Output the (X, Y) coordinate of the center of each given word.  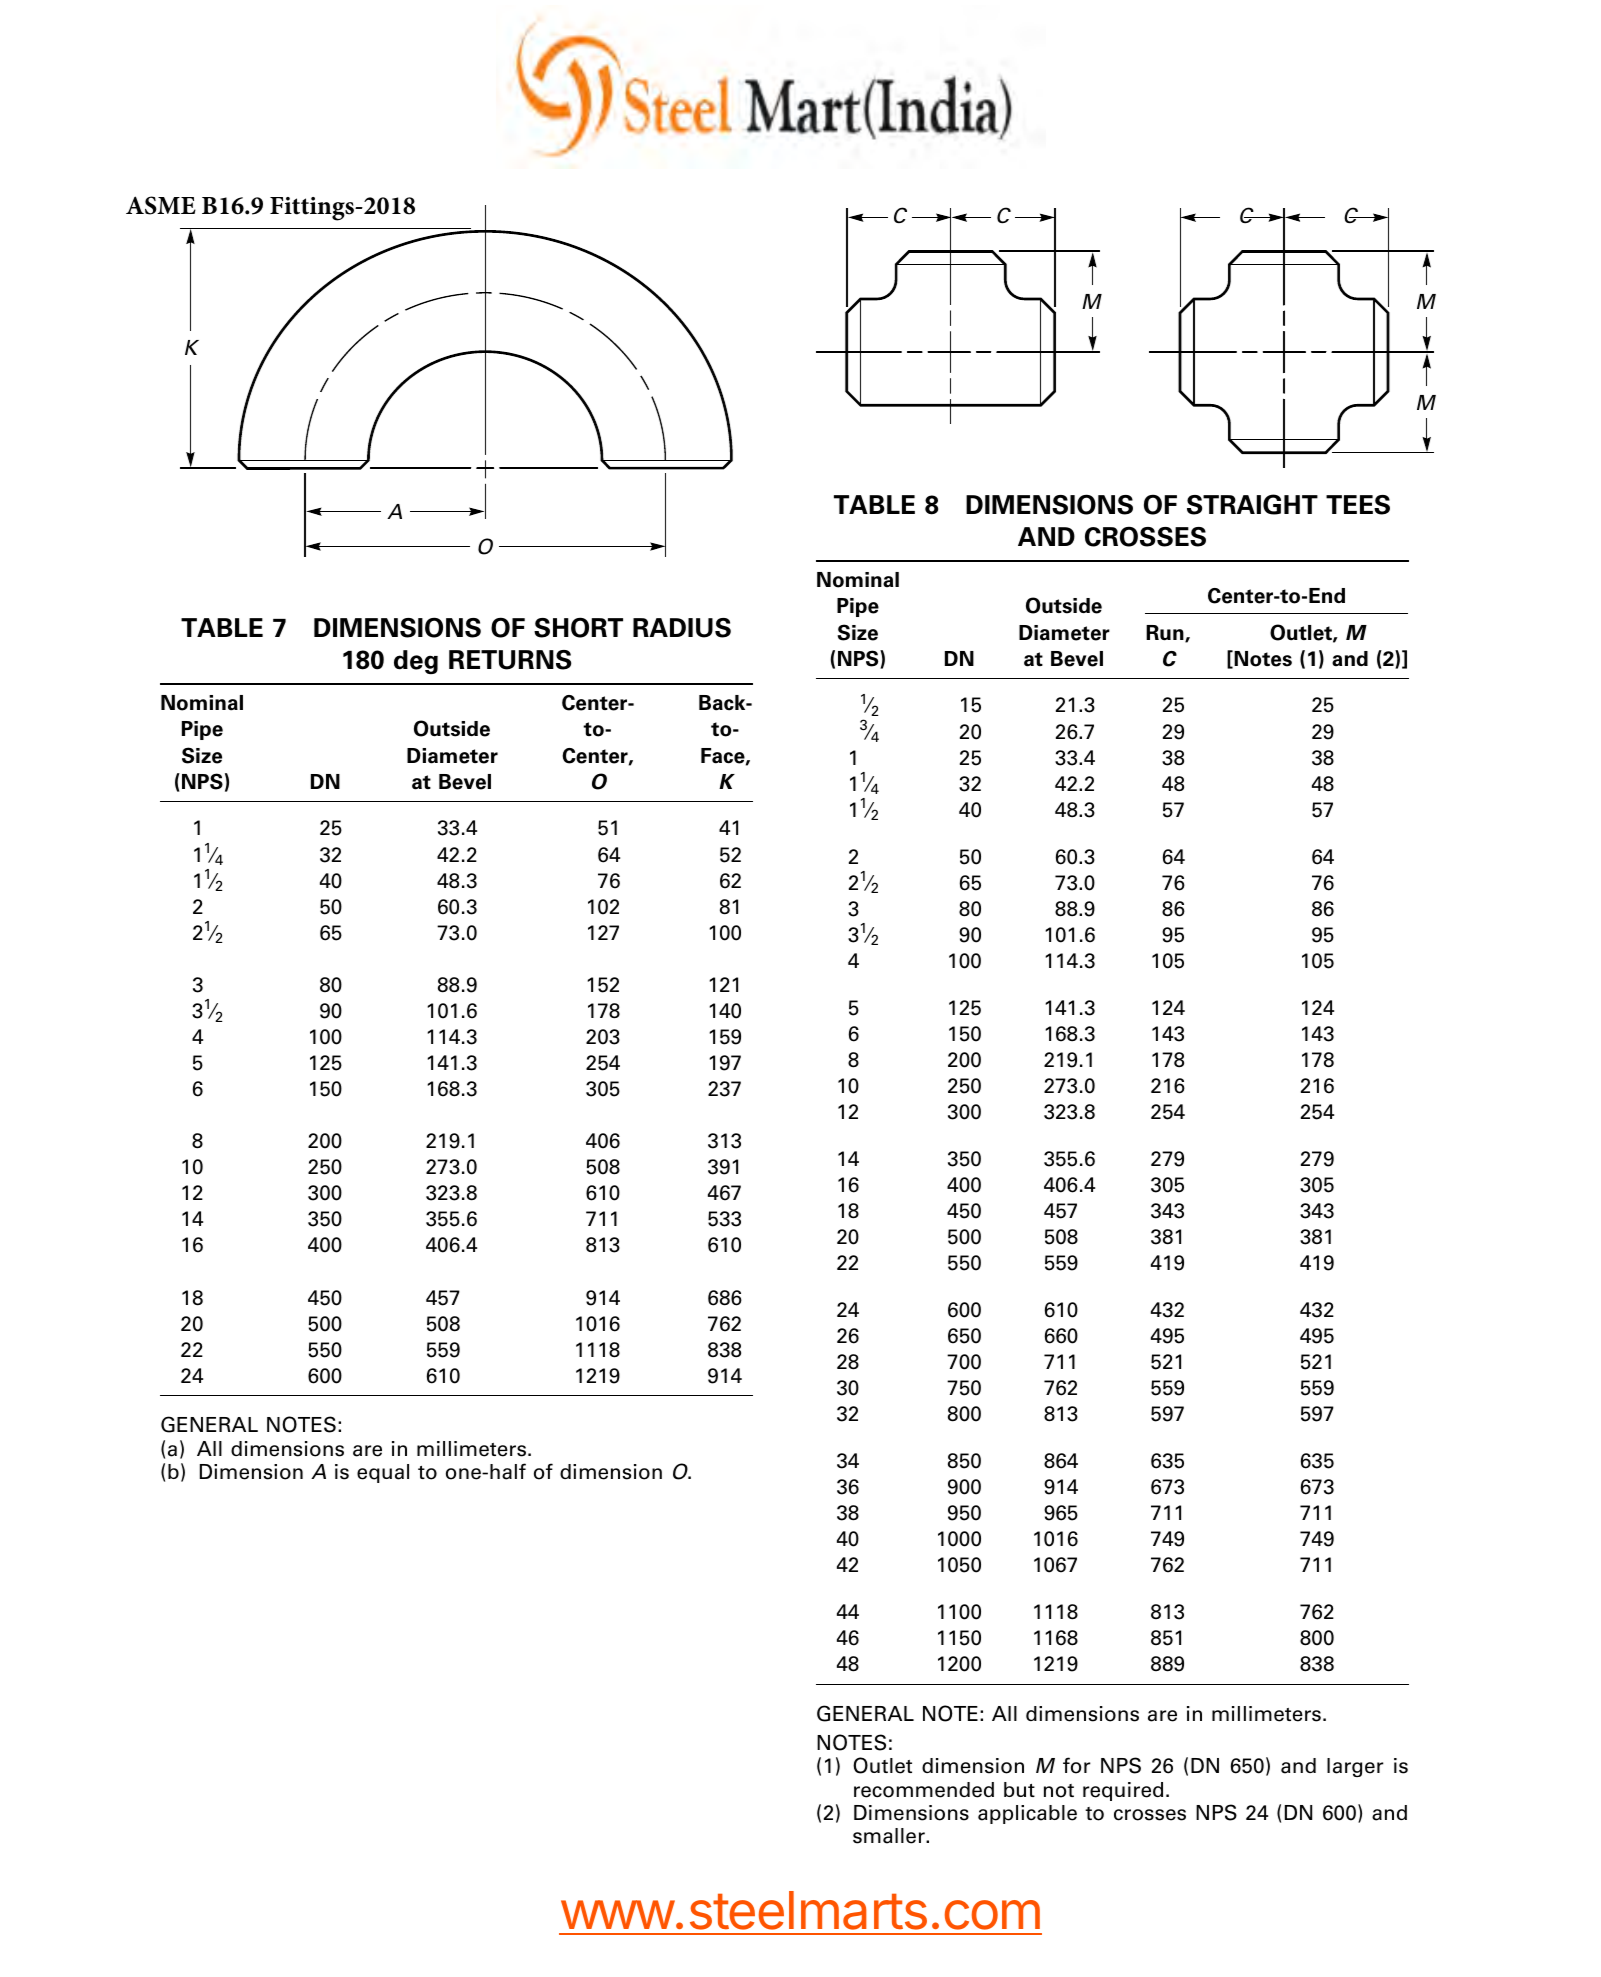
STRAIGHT (1252, 504)
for (1077, 1765)
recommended (924, 1790)
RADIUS (682, 628)
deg (416, 662)
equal (383, 1473)
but (1019, 1789)
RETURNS (510, 660)
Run (1166, 634)
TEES (1358, 505)
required (1123, 1791)
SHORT (578, 627)
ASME (161, 205)
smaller (890, 1836)
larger (1355, 1767)
